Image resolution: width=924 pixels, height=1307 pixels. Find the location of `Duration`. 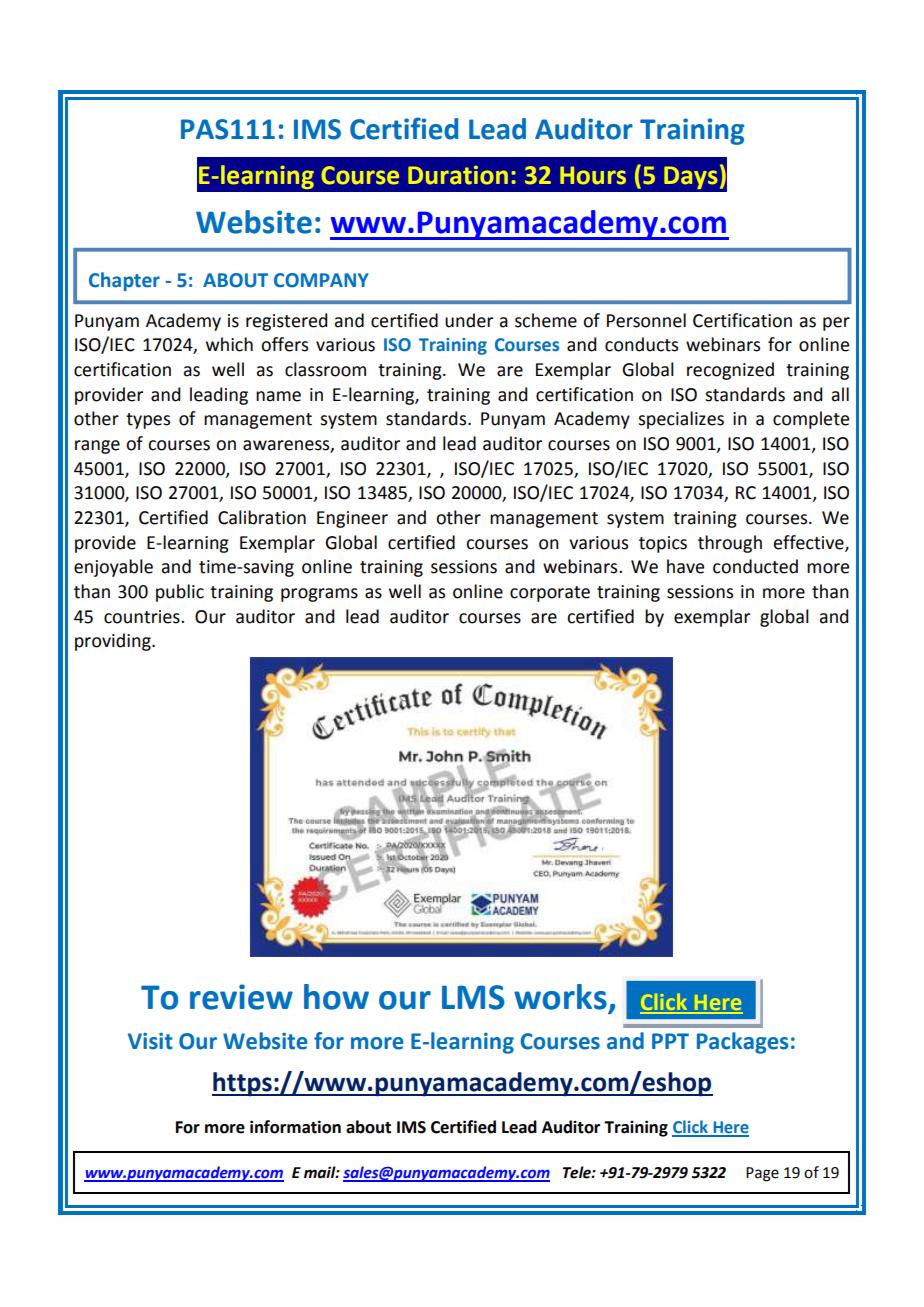

Duration is located at coordinates (458, 175).
